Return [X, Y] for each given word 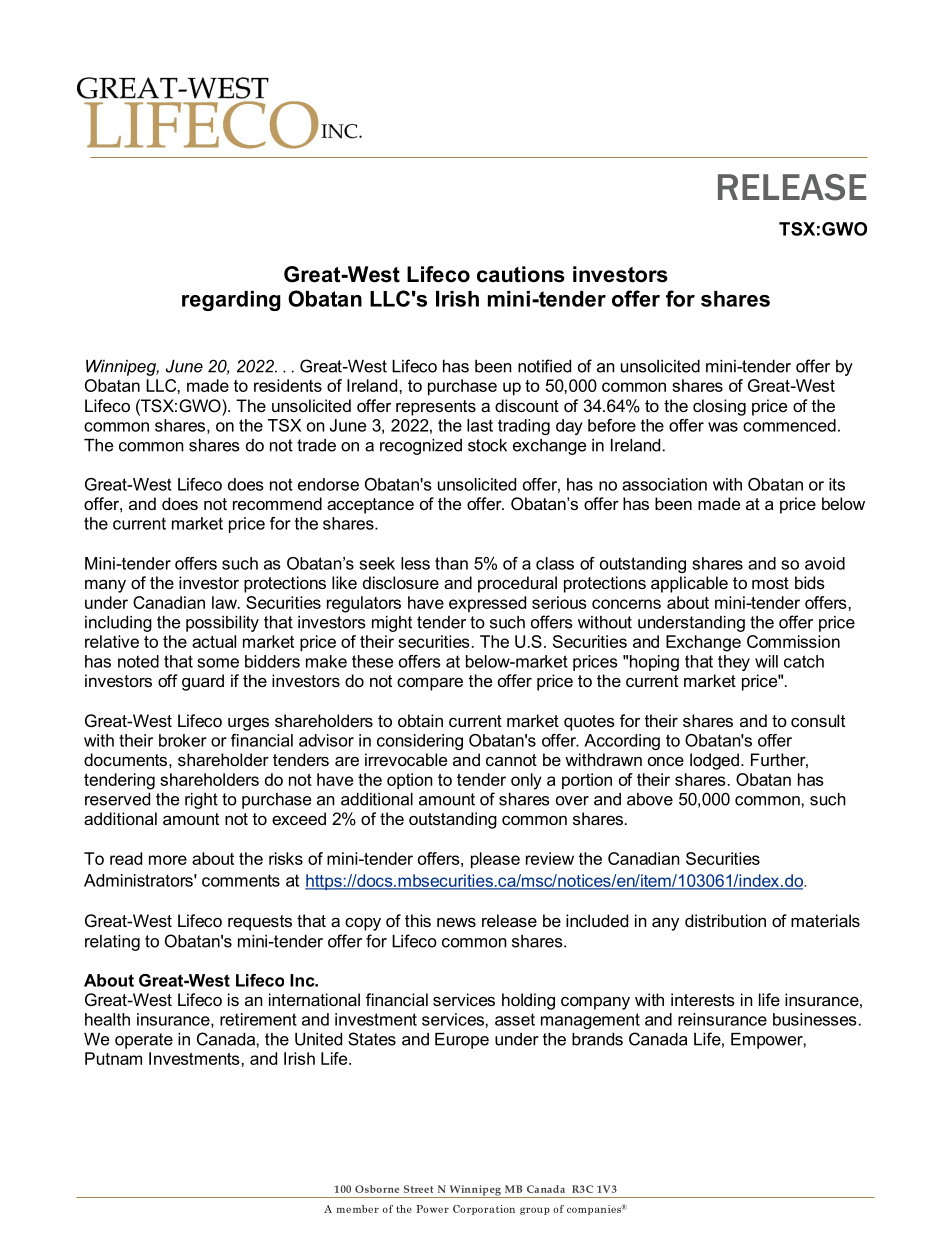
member [358, 1209]
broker [183, 740]
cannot [511, 760]
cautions [521, 274]
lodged [714, 761]
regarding [231, 301]
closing [719, 407]
